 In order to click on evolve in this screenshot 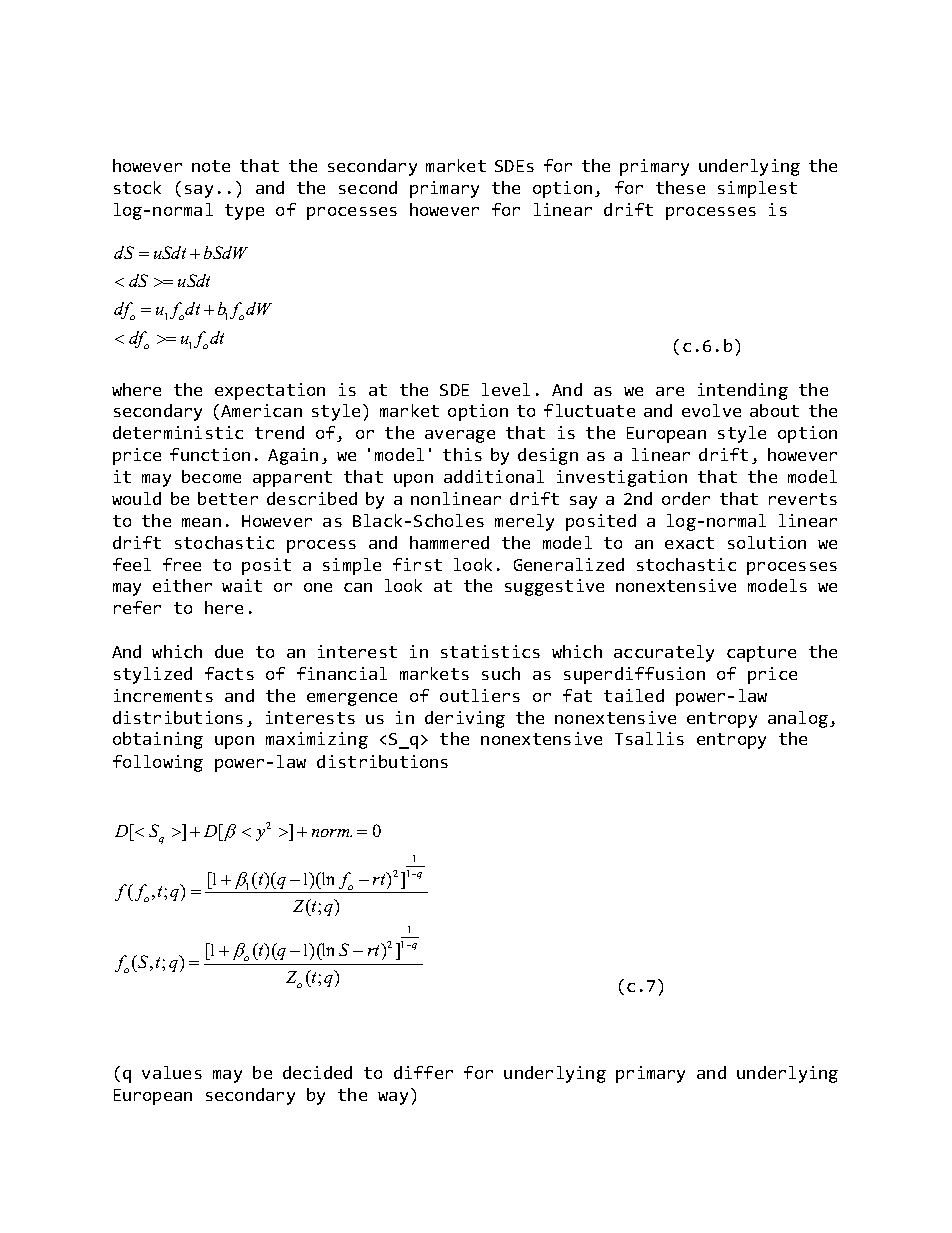, I will do `click(711, 410)`.
